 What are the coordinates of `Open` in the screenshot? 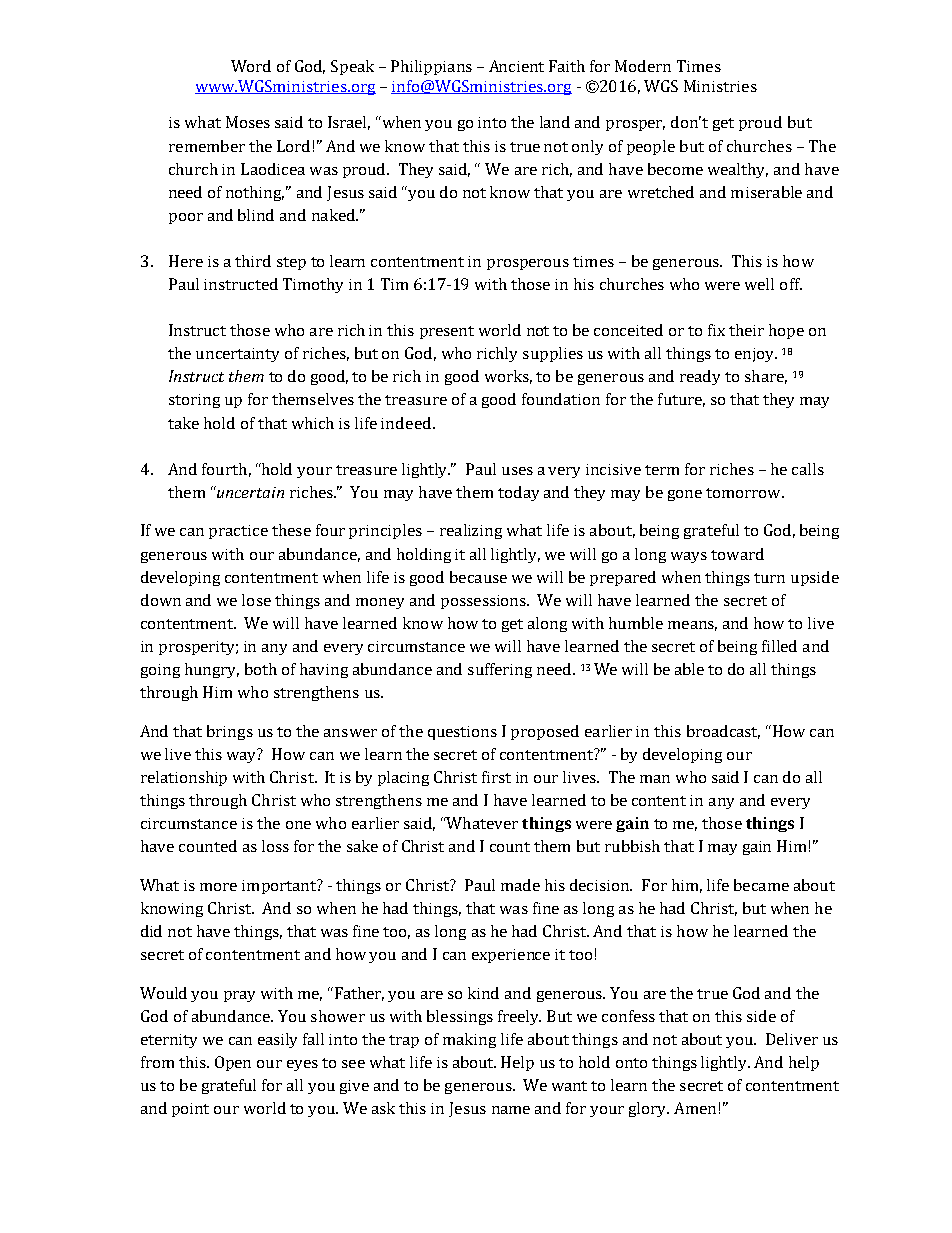 It's located at (233, 1063).
